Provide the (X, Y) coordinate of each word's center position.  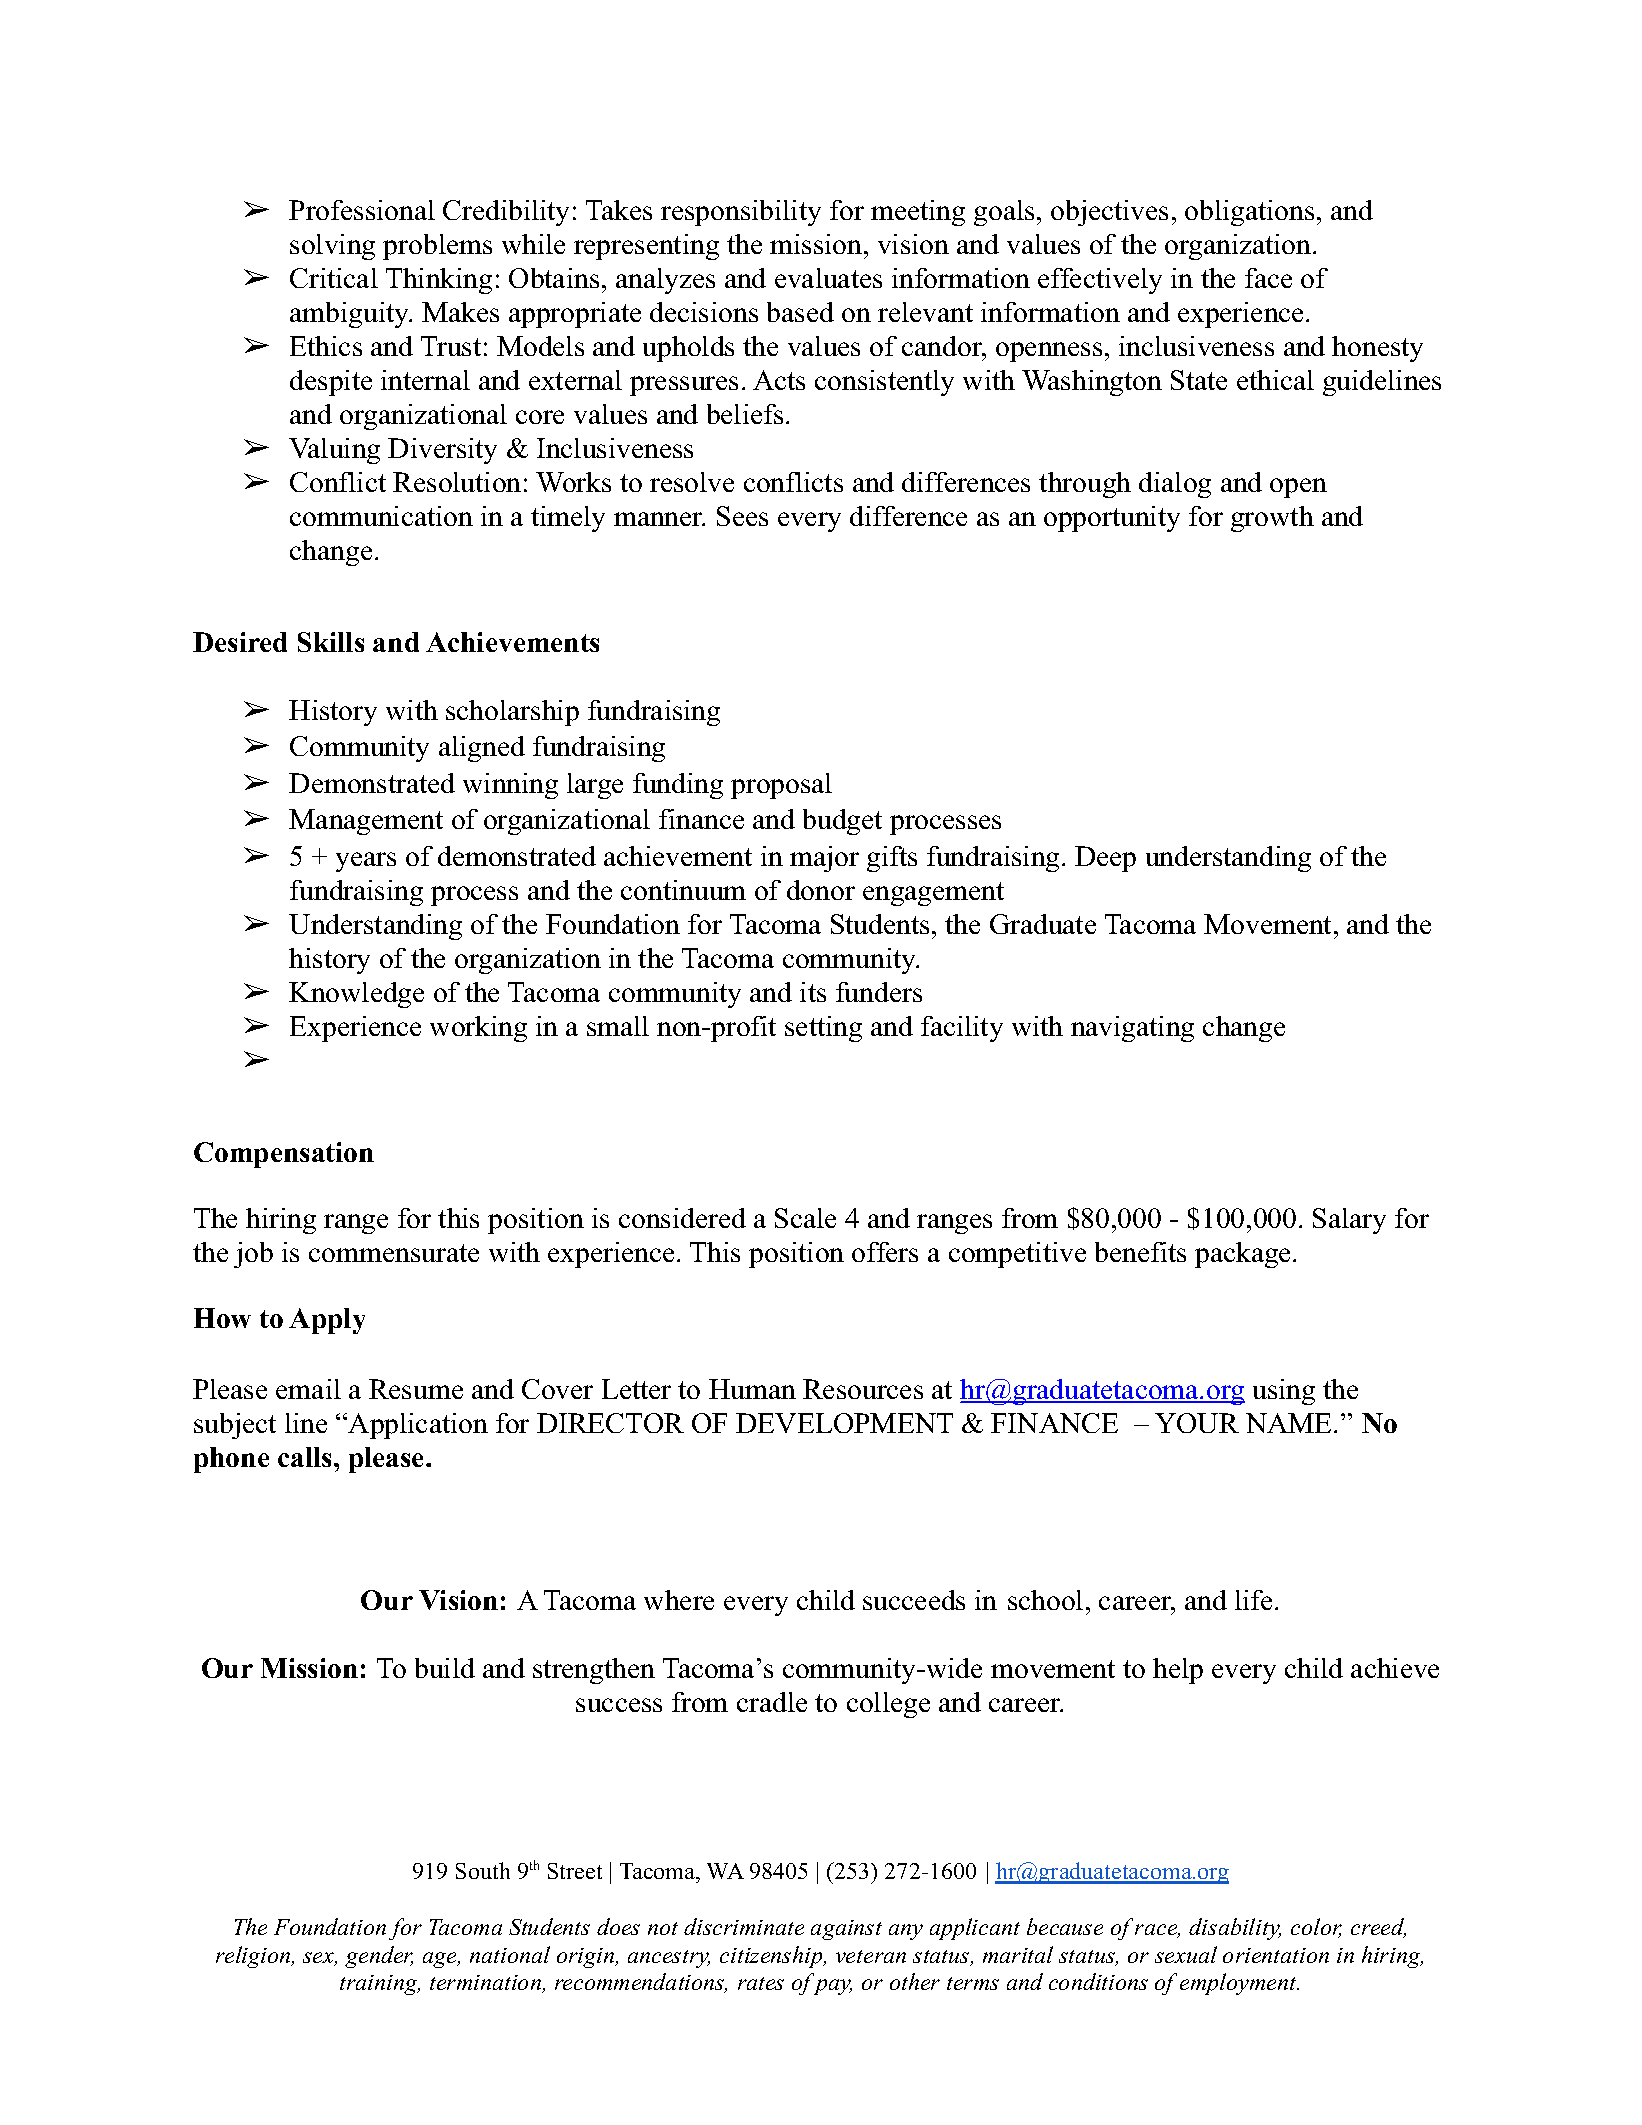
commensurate (394, 1253)
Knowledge (356, 995)
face (1268, 278)
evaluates (828, 278)
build (445, 1668)
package (1244, 1255)
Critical (334, 278)
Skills (331, 642)
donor (821, 890)
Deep (1105, 859)
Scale (805, 1218)
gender (379, 1957)
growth (1272, 519)
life (1253, 1600)
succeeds (914, 1600)
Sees (742, 516)
